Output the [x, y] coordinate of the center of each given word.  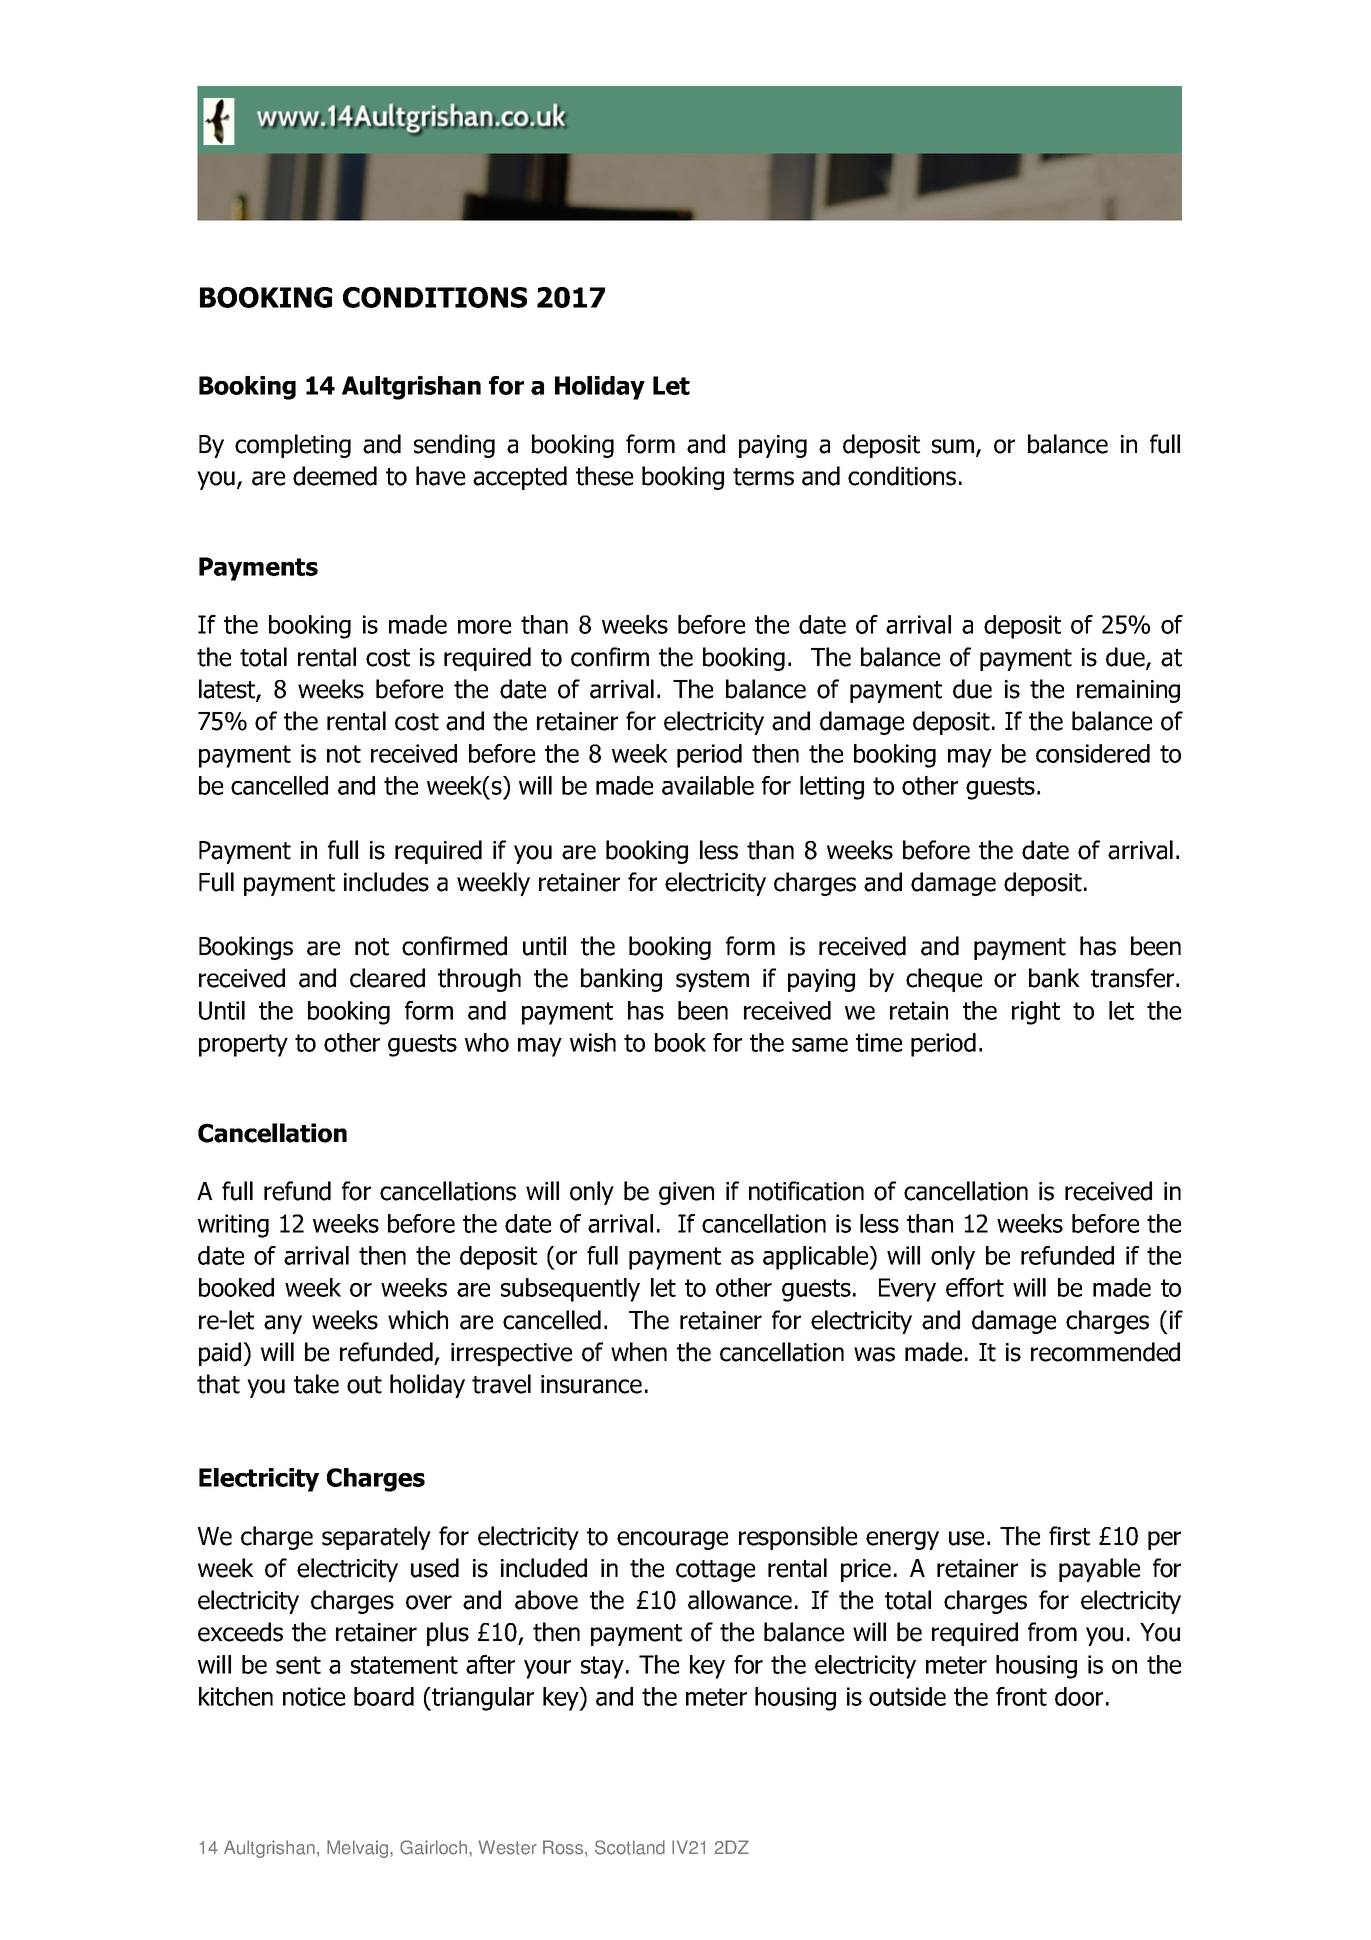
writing [233, 1226]
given [686, 1193]
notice [314, 1696]
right [1036, 1013]
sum [953, 446]
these [604, 476]
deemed [335, 476]
